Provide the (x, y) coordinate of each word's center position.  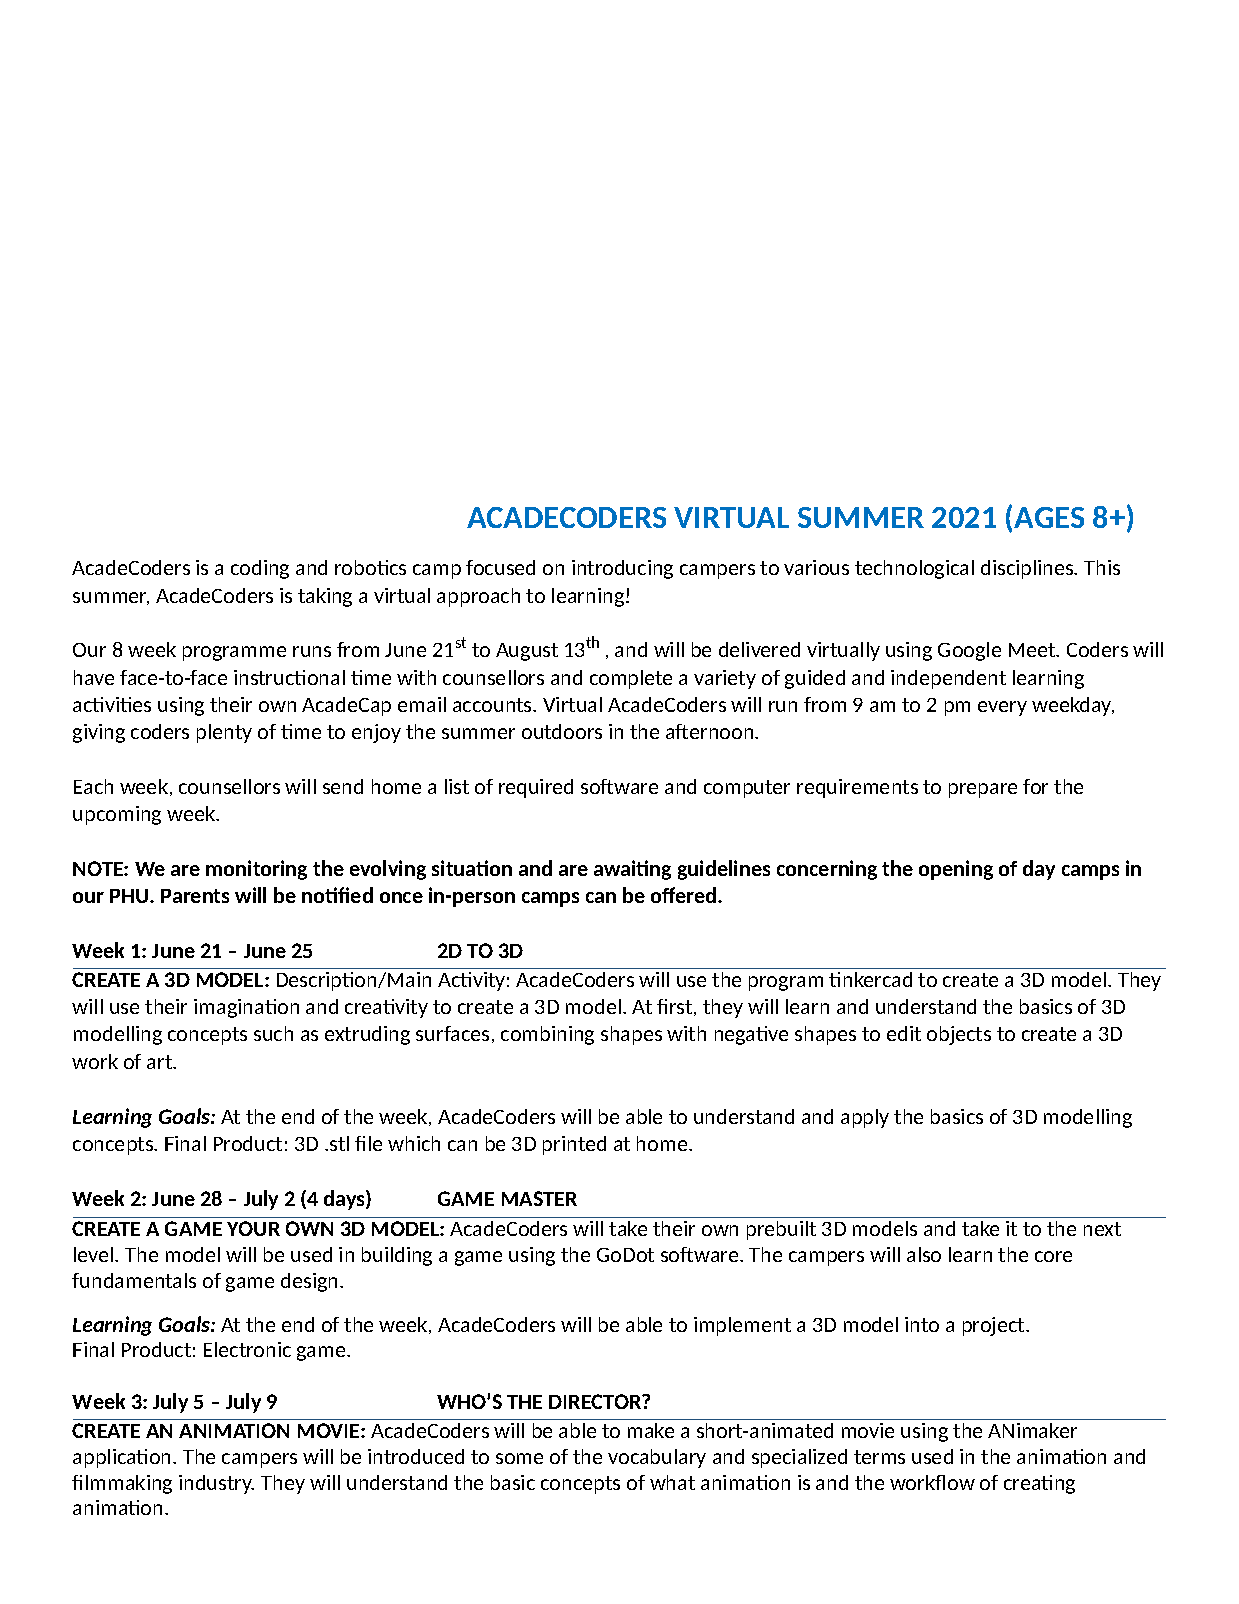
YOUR (253, 1228)
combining (547, 1035)
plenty (224, 733)
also (924, 1254)
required (536, 788)
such (273, 1033)
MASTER (539, 1198)
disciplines (1028, 569)
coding (260, 569)
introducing (622, 569)
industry (216, 1484)
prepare (983, 790)
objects (959, 1035)
